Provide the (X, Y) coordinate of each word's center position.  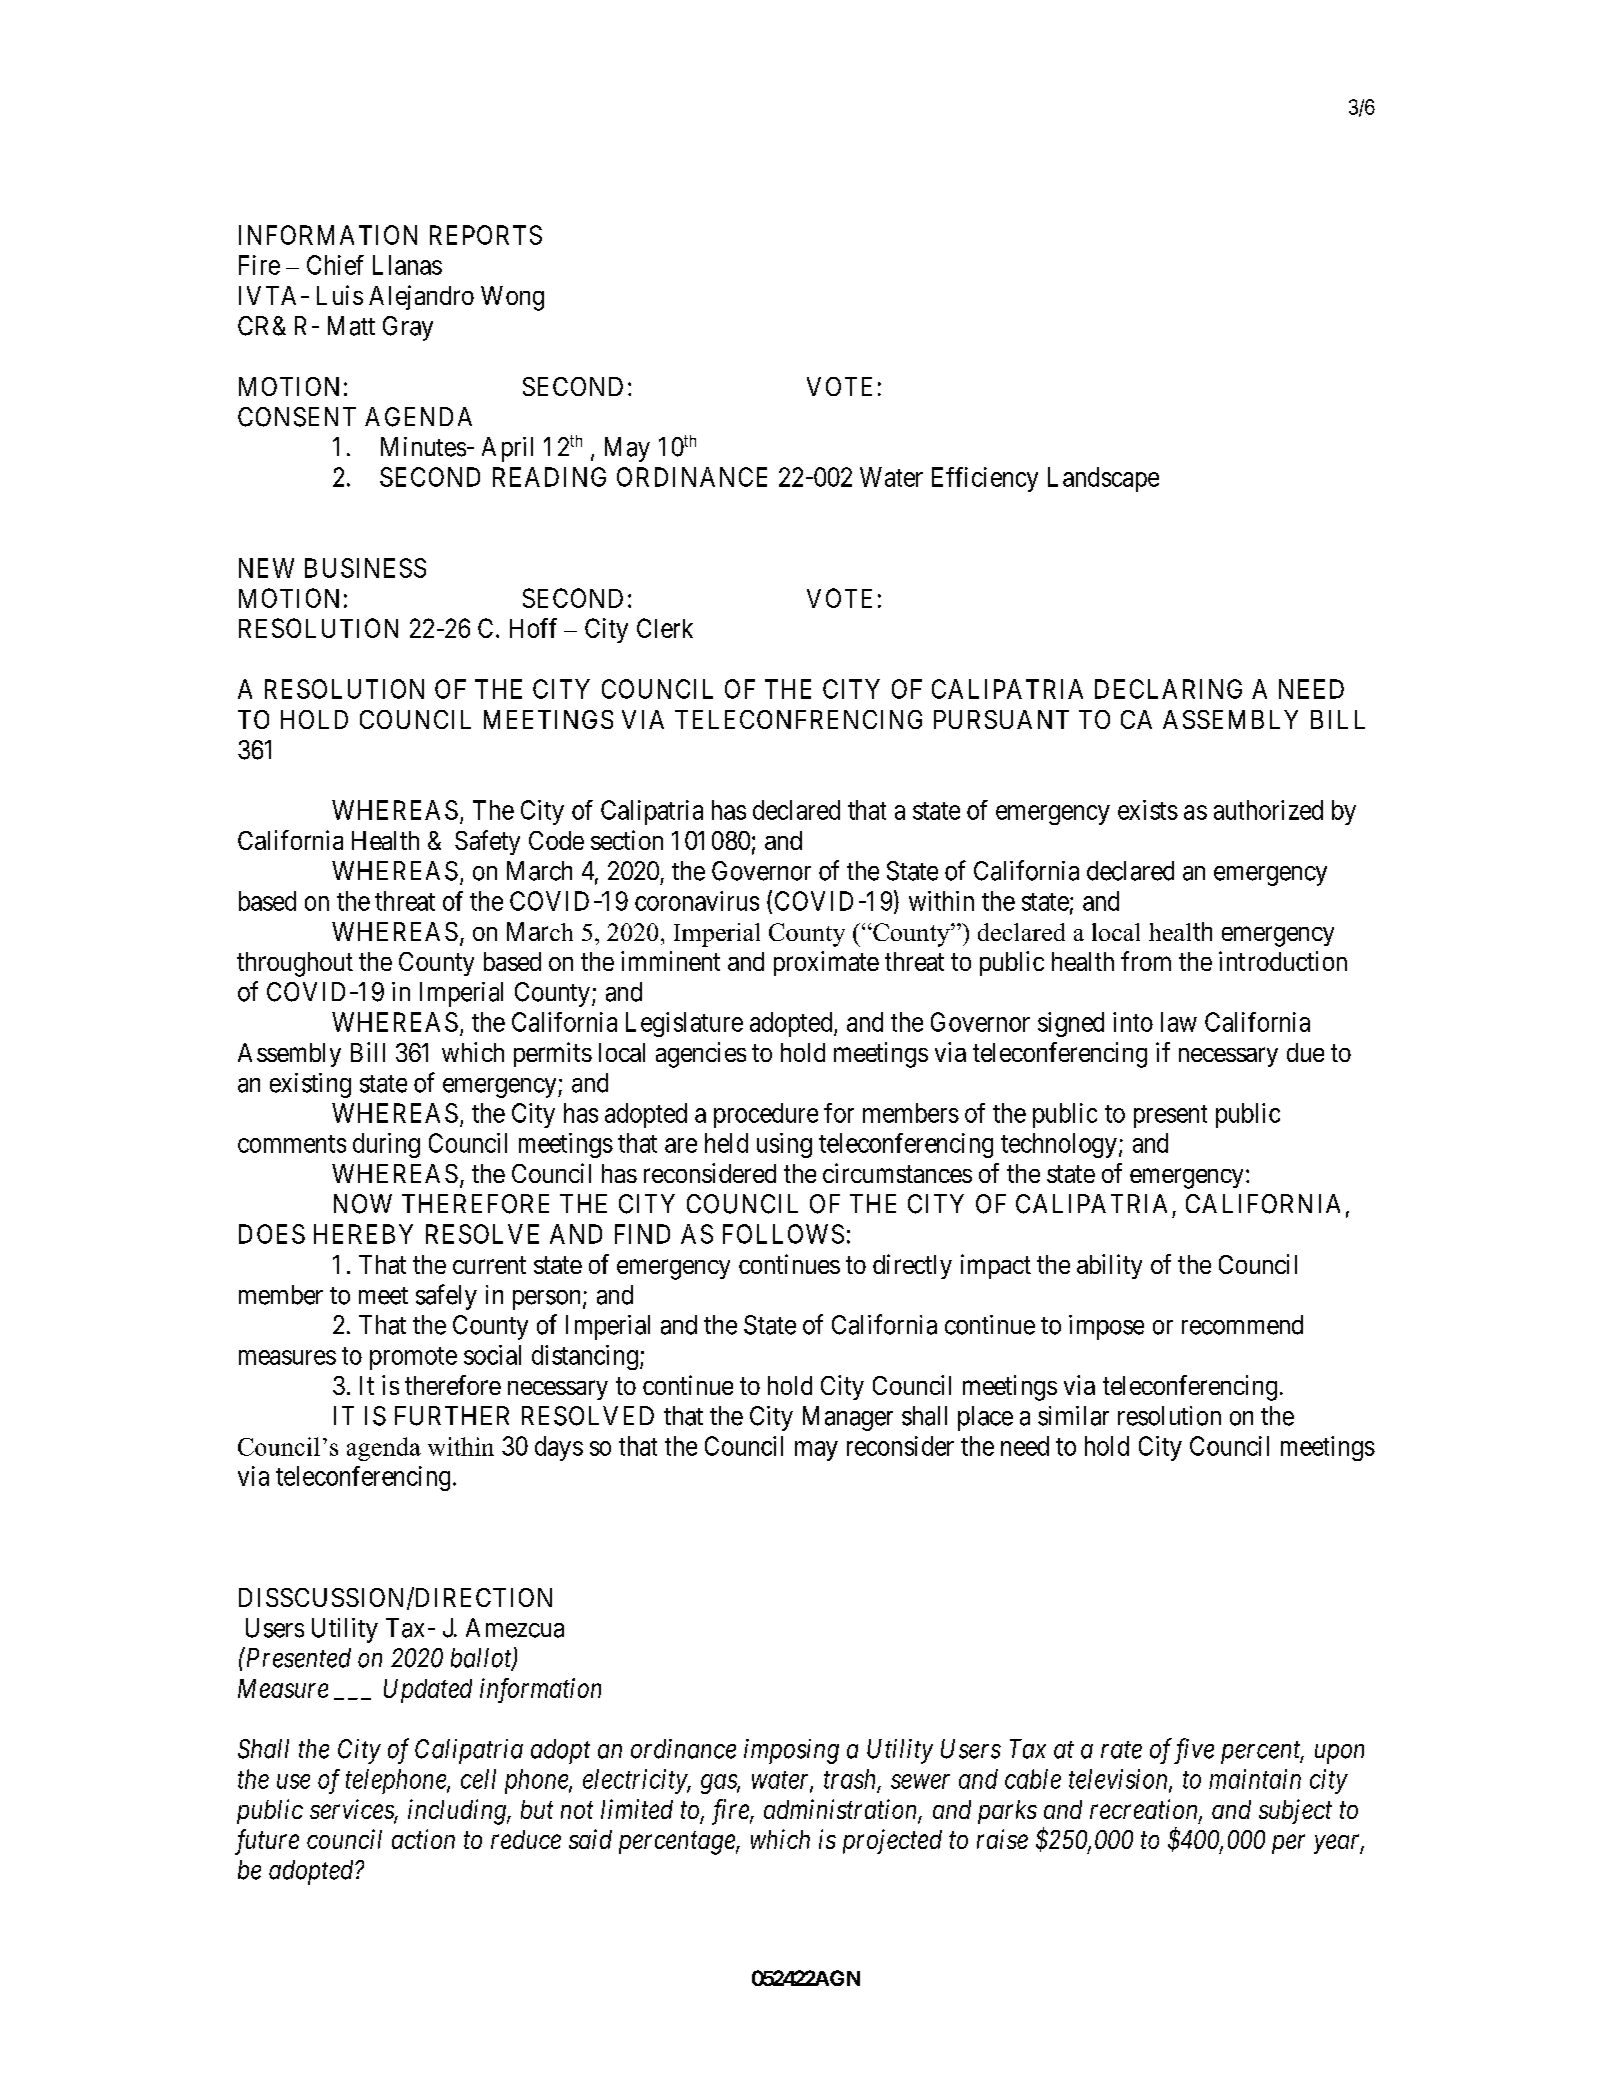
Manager (848, 1418)
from (1146, 961)
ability (1109, 1266)
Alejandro (421, 297)
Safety (487, 842)
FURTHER (452, 1416)
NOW (363, 1204)
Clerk (665, 628)
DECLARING (1168, 689)
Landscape (1103, 479)
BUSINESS (365, 568)
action (423, 1839)
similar (1073, 1416)
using (784, 1145)
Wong (512, 298)
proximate (826, 963)
